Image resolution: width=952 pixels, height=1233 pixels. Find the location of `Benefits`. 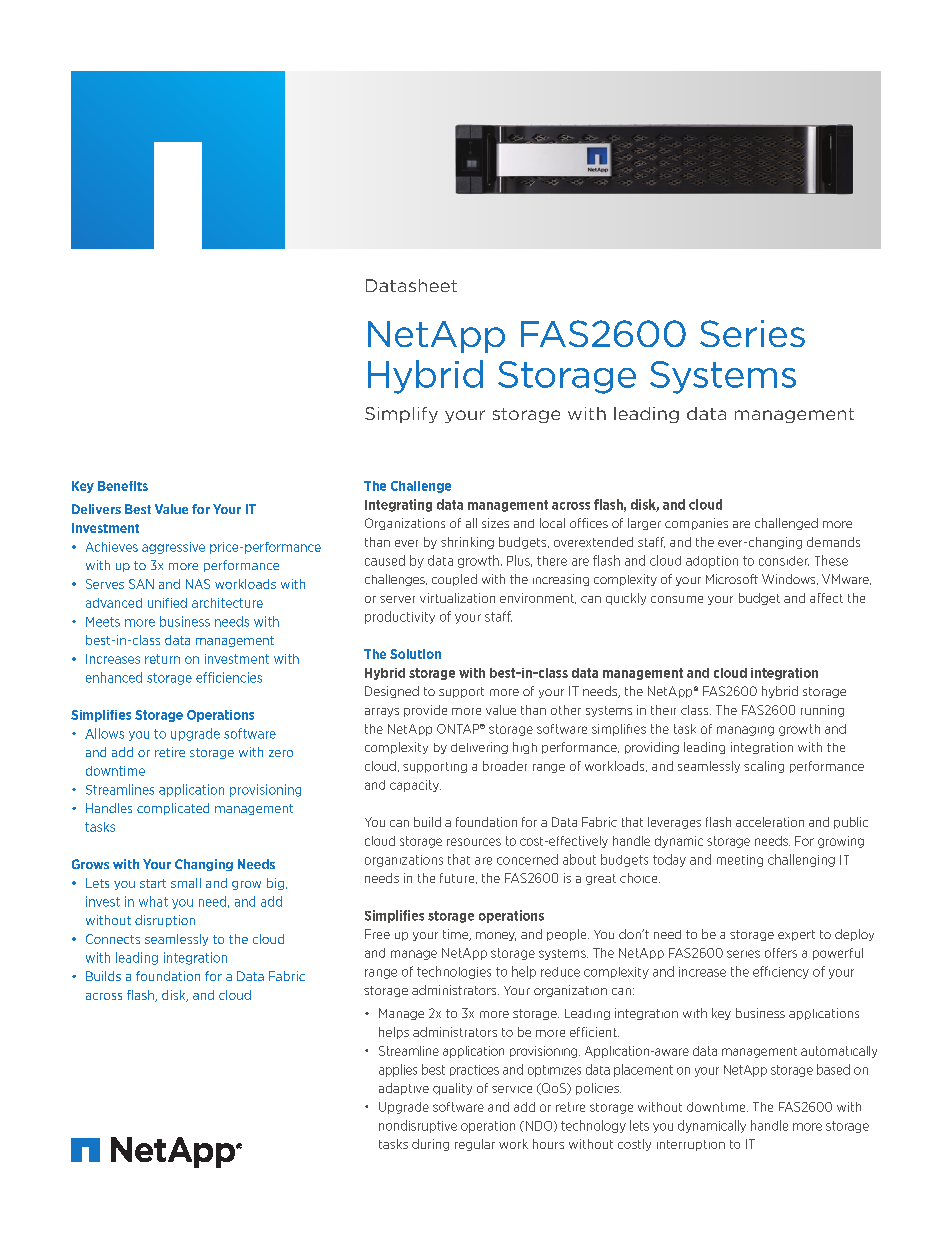

Benefits is located at coordinates (123, 486).
